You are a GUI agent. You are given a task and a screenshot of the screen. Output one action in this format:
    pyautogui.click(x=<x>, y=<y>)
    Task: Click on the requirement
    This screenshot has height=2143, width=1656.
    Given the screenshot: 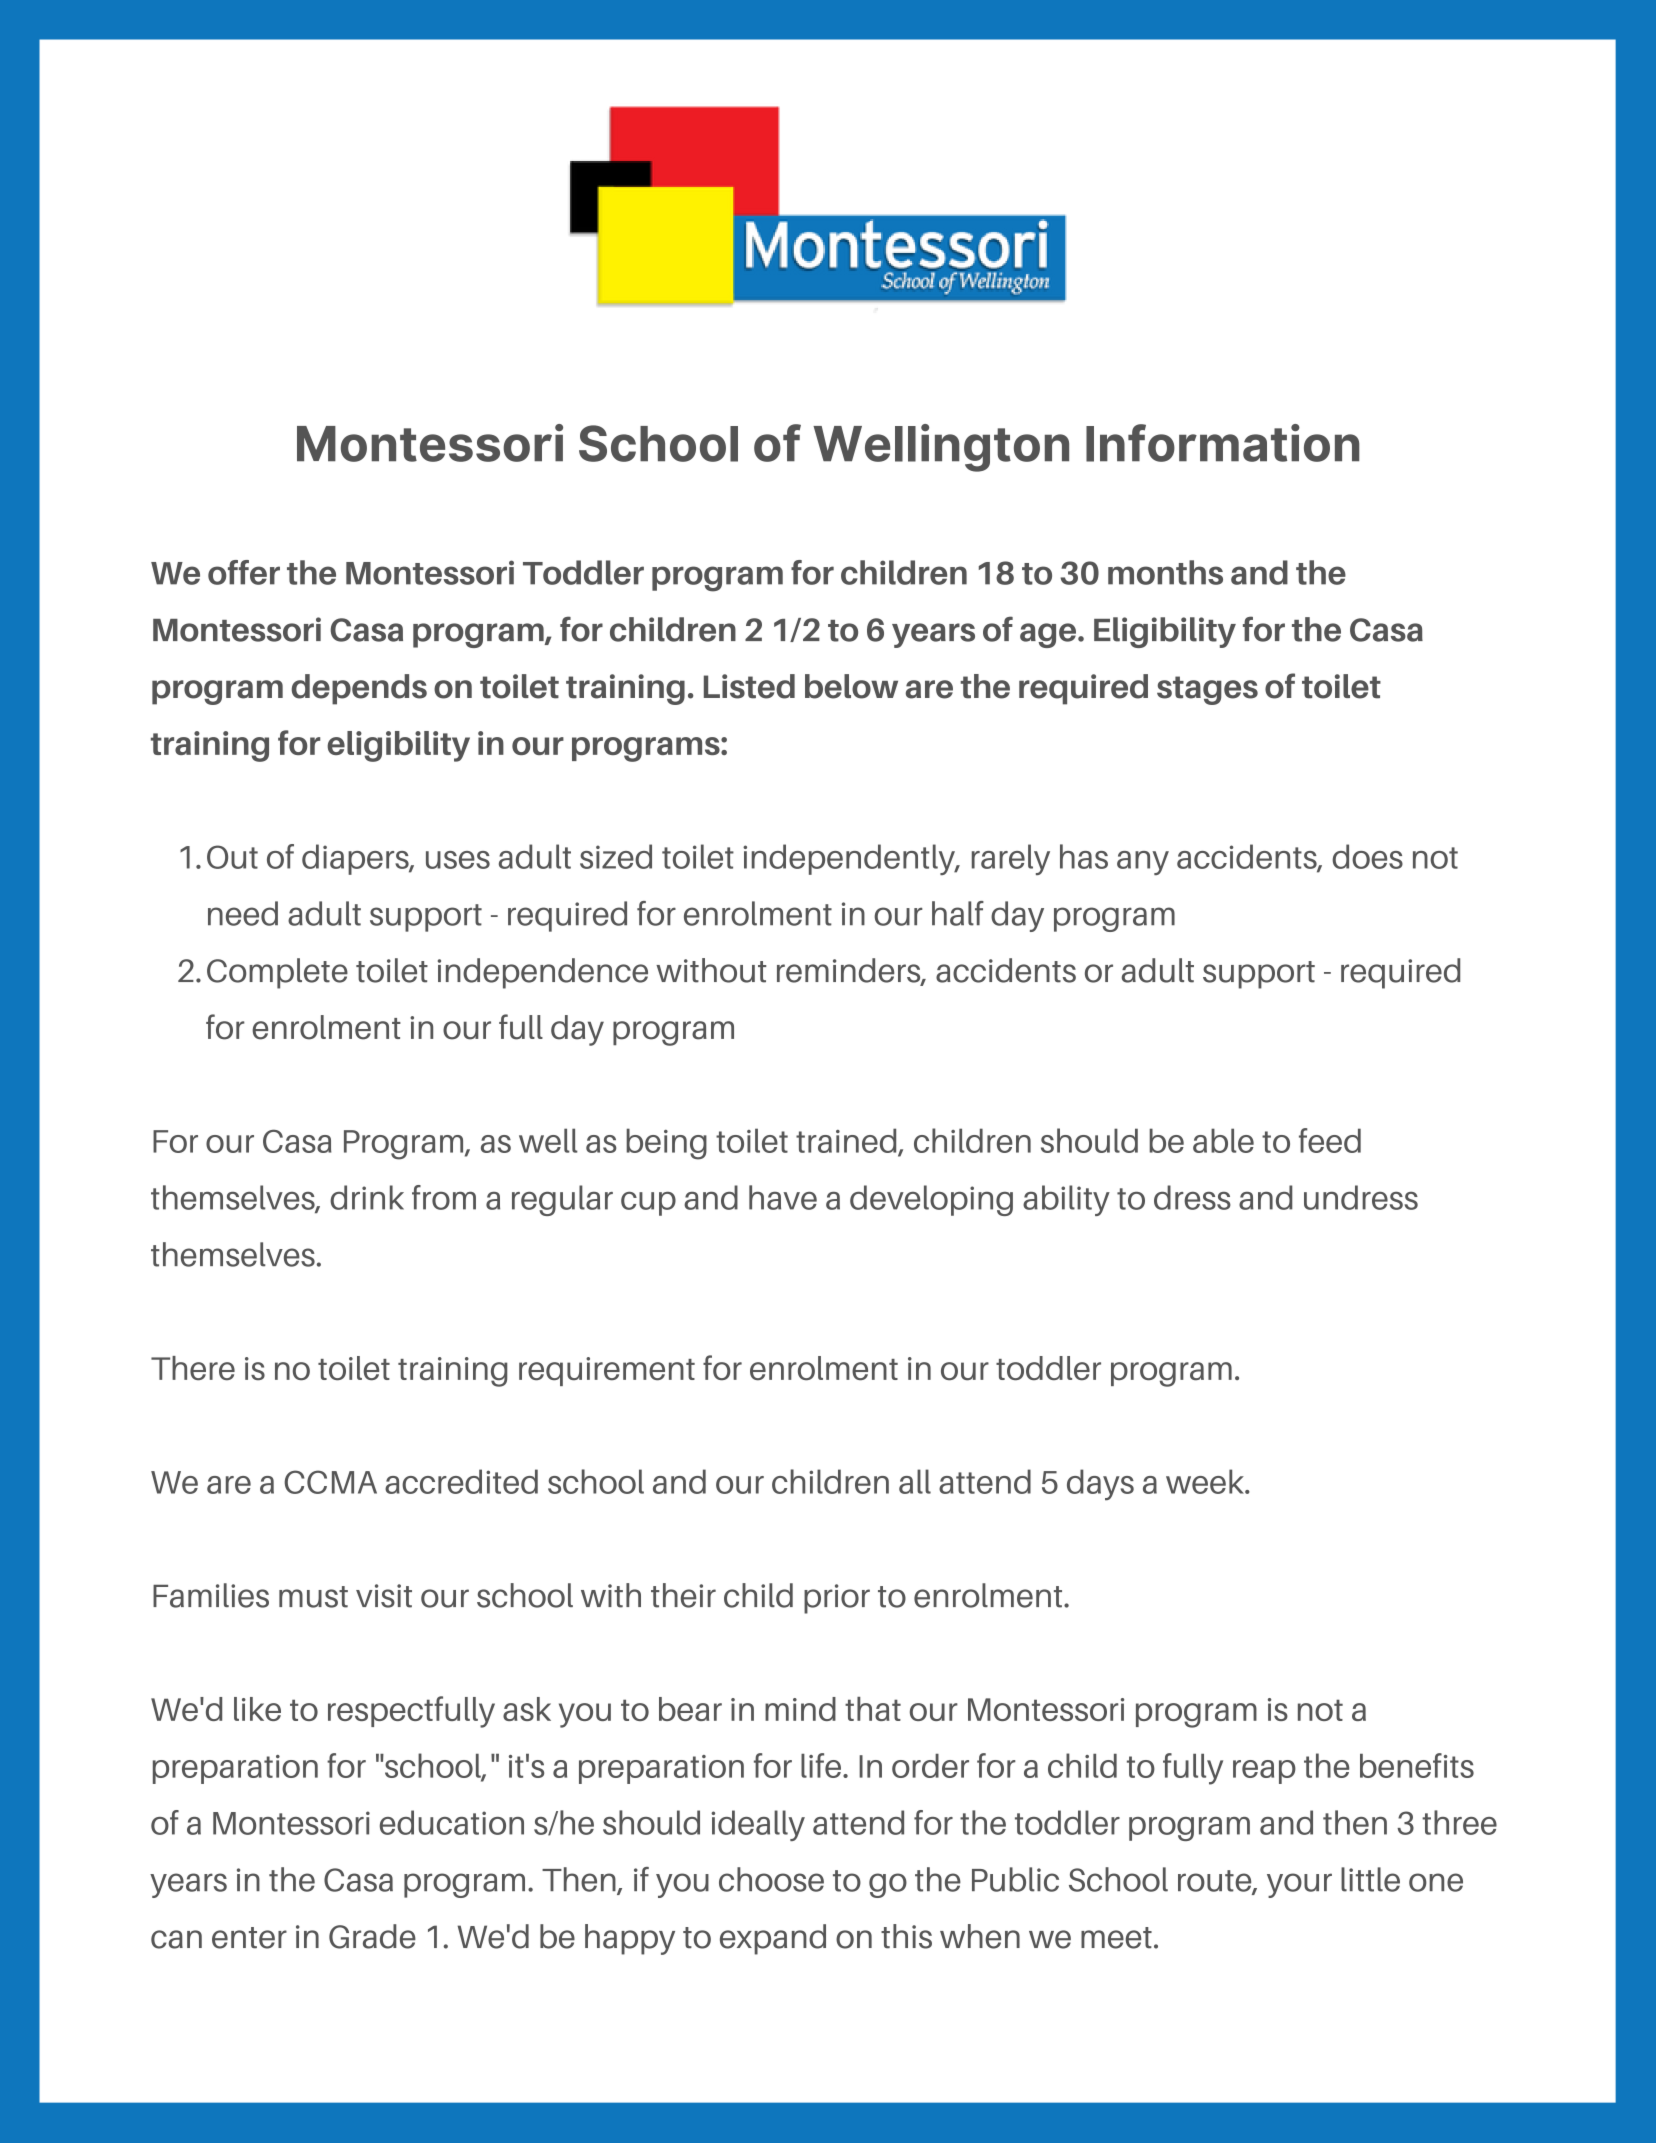 What is the action you would take?
    pyautogui.click(x=607, y=1371)
